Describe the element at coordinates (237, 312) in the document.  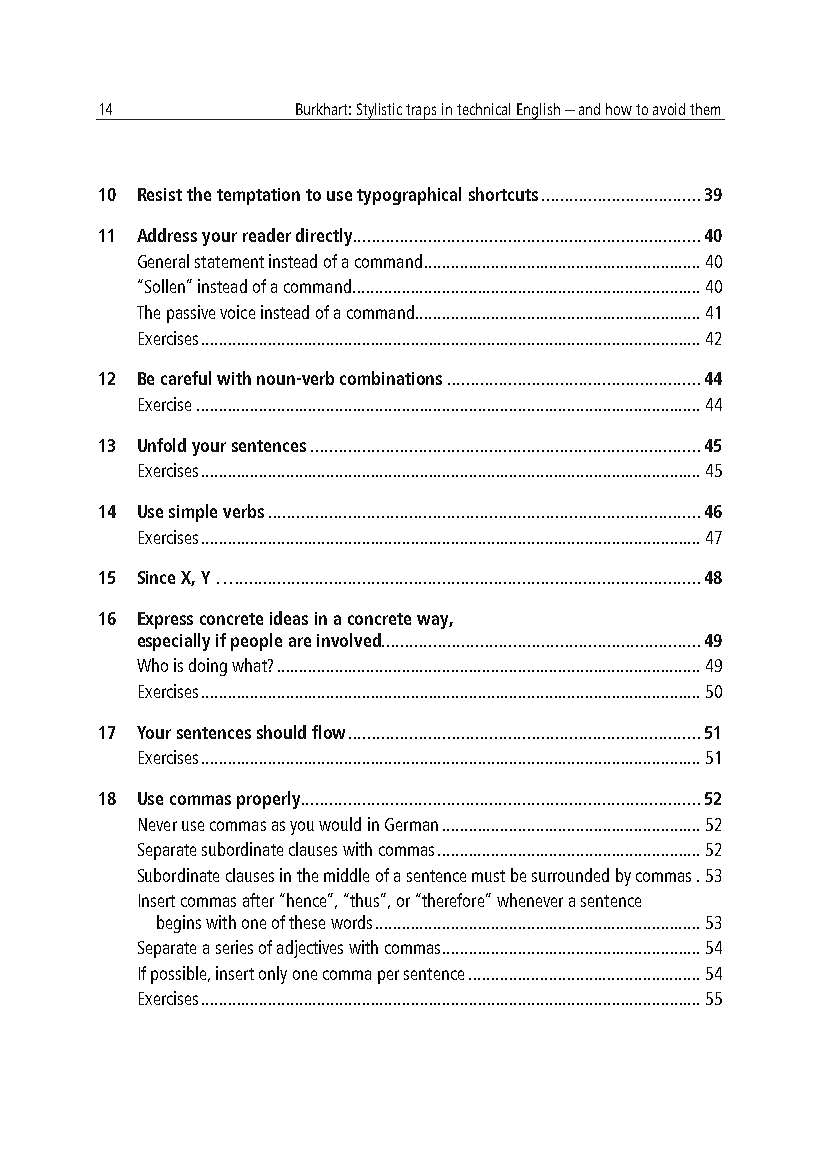
I see `voice` at that location.
